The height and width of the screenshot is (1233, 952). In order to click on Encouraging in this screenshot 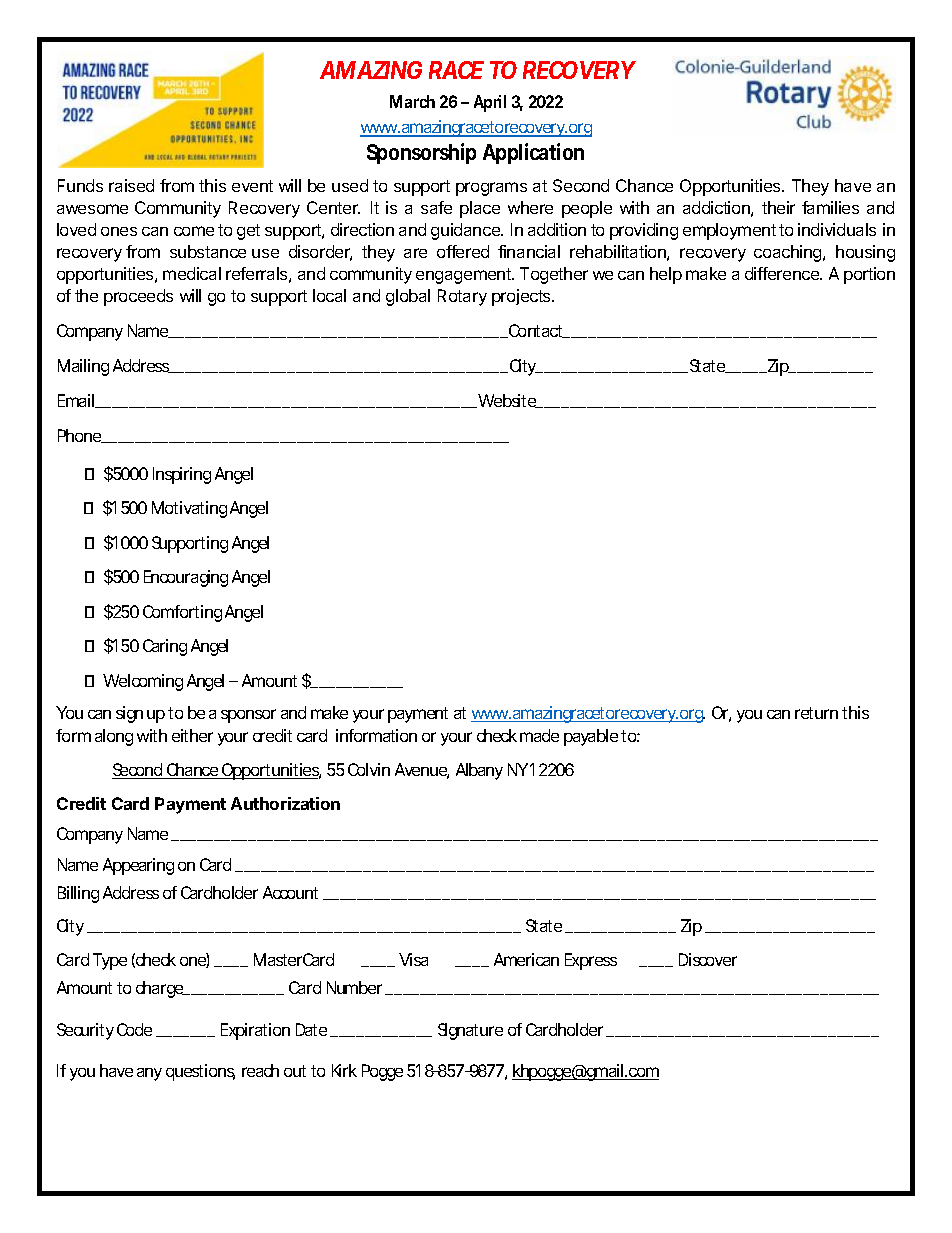, I will do `click(186, 578)`.
